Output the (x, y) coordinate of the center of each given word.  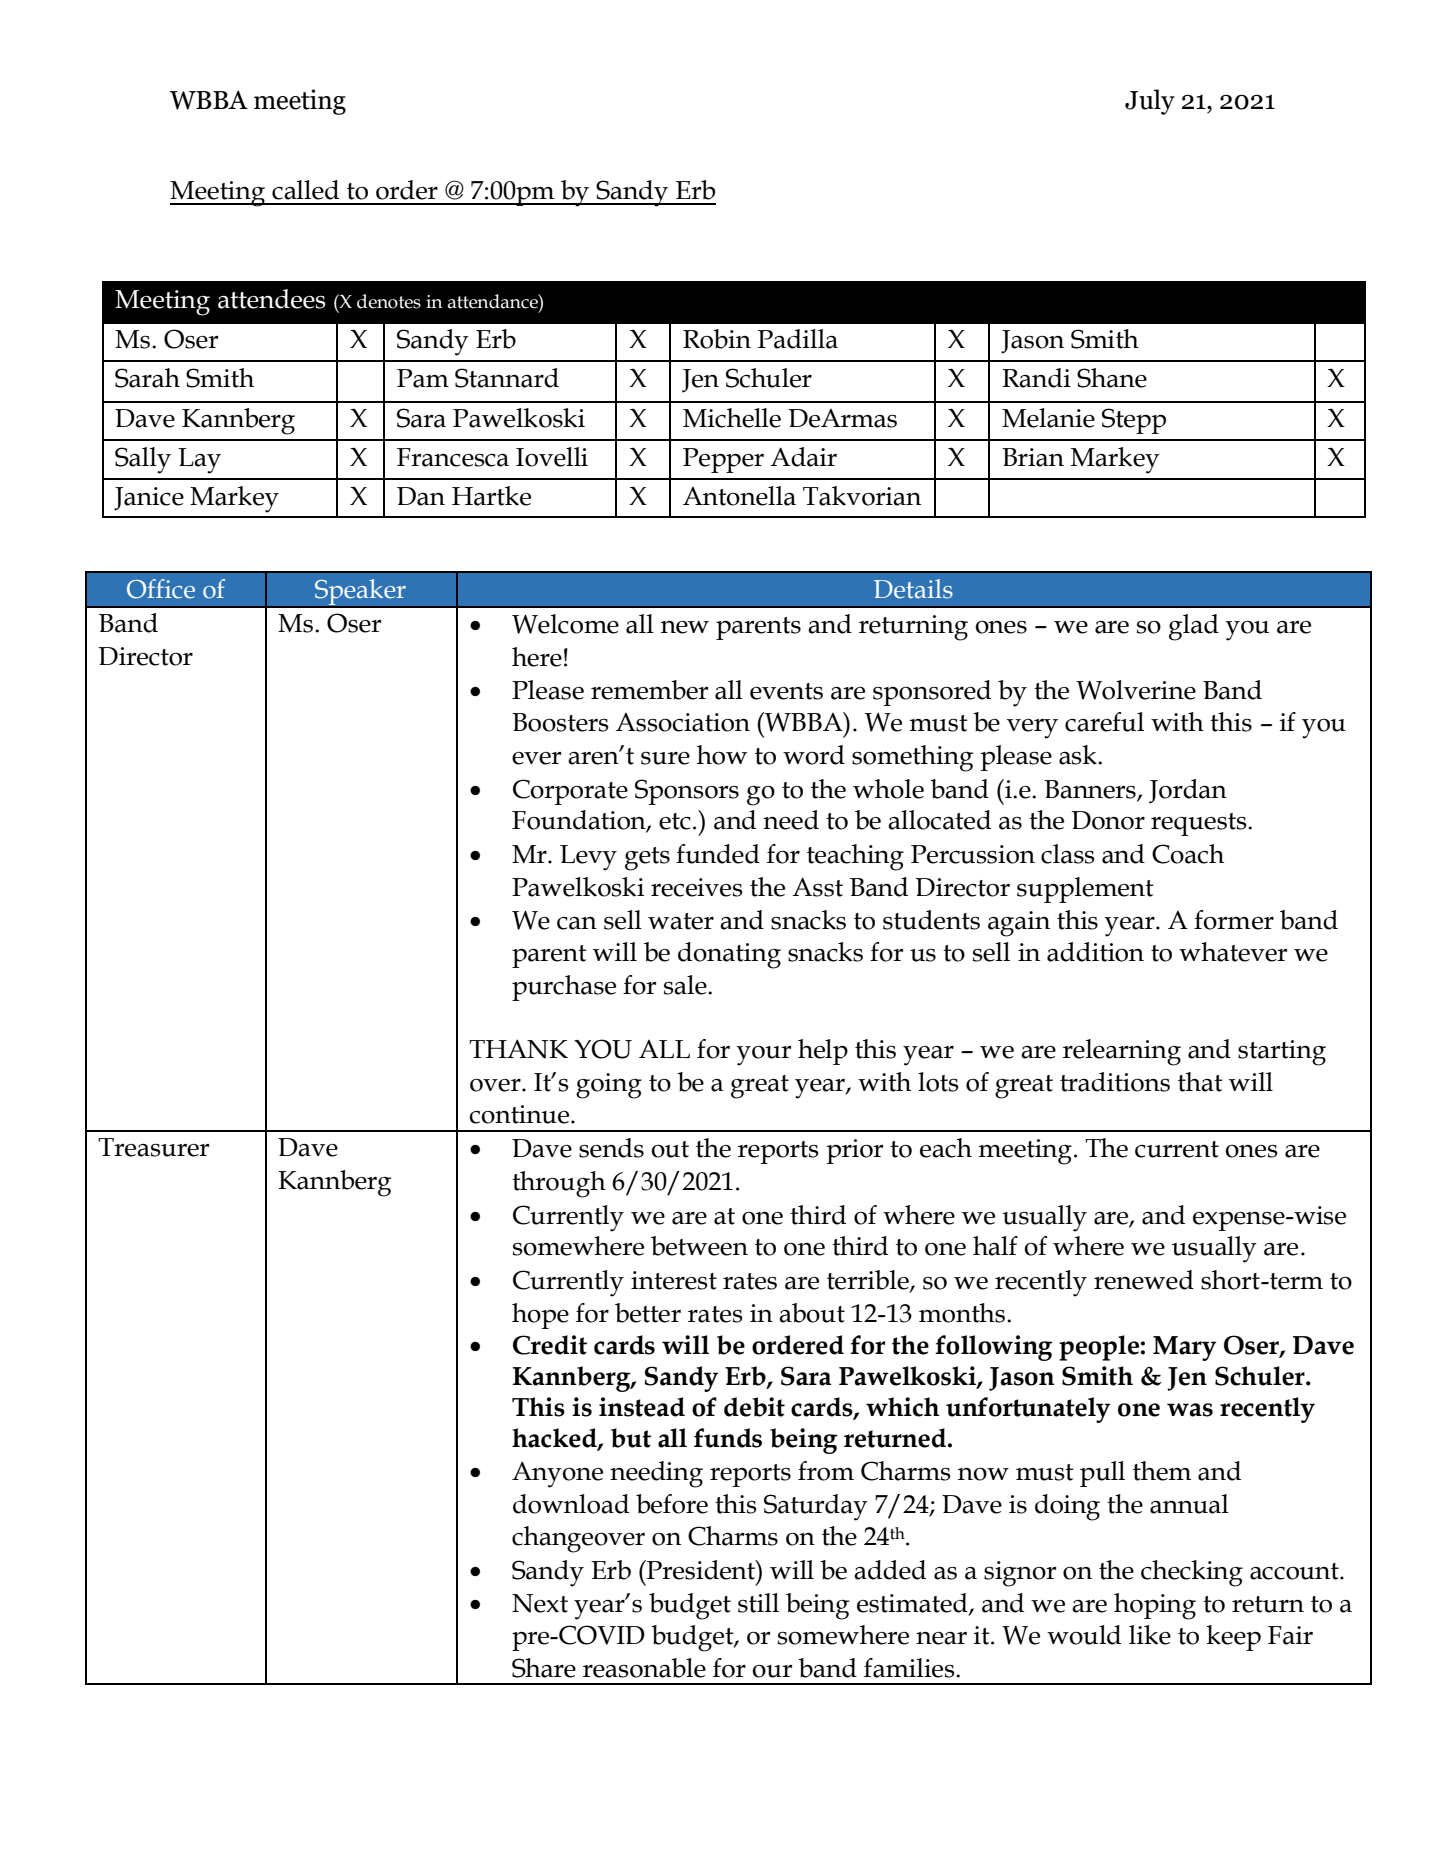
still (758, 1603)
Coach (1188, 854)
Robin (717, 339)
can (577, 923)
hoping (1155, 1606)
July (1150, 102)
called (305, 190)
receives (697, 887)
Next (540, 1603)
